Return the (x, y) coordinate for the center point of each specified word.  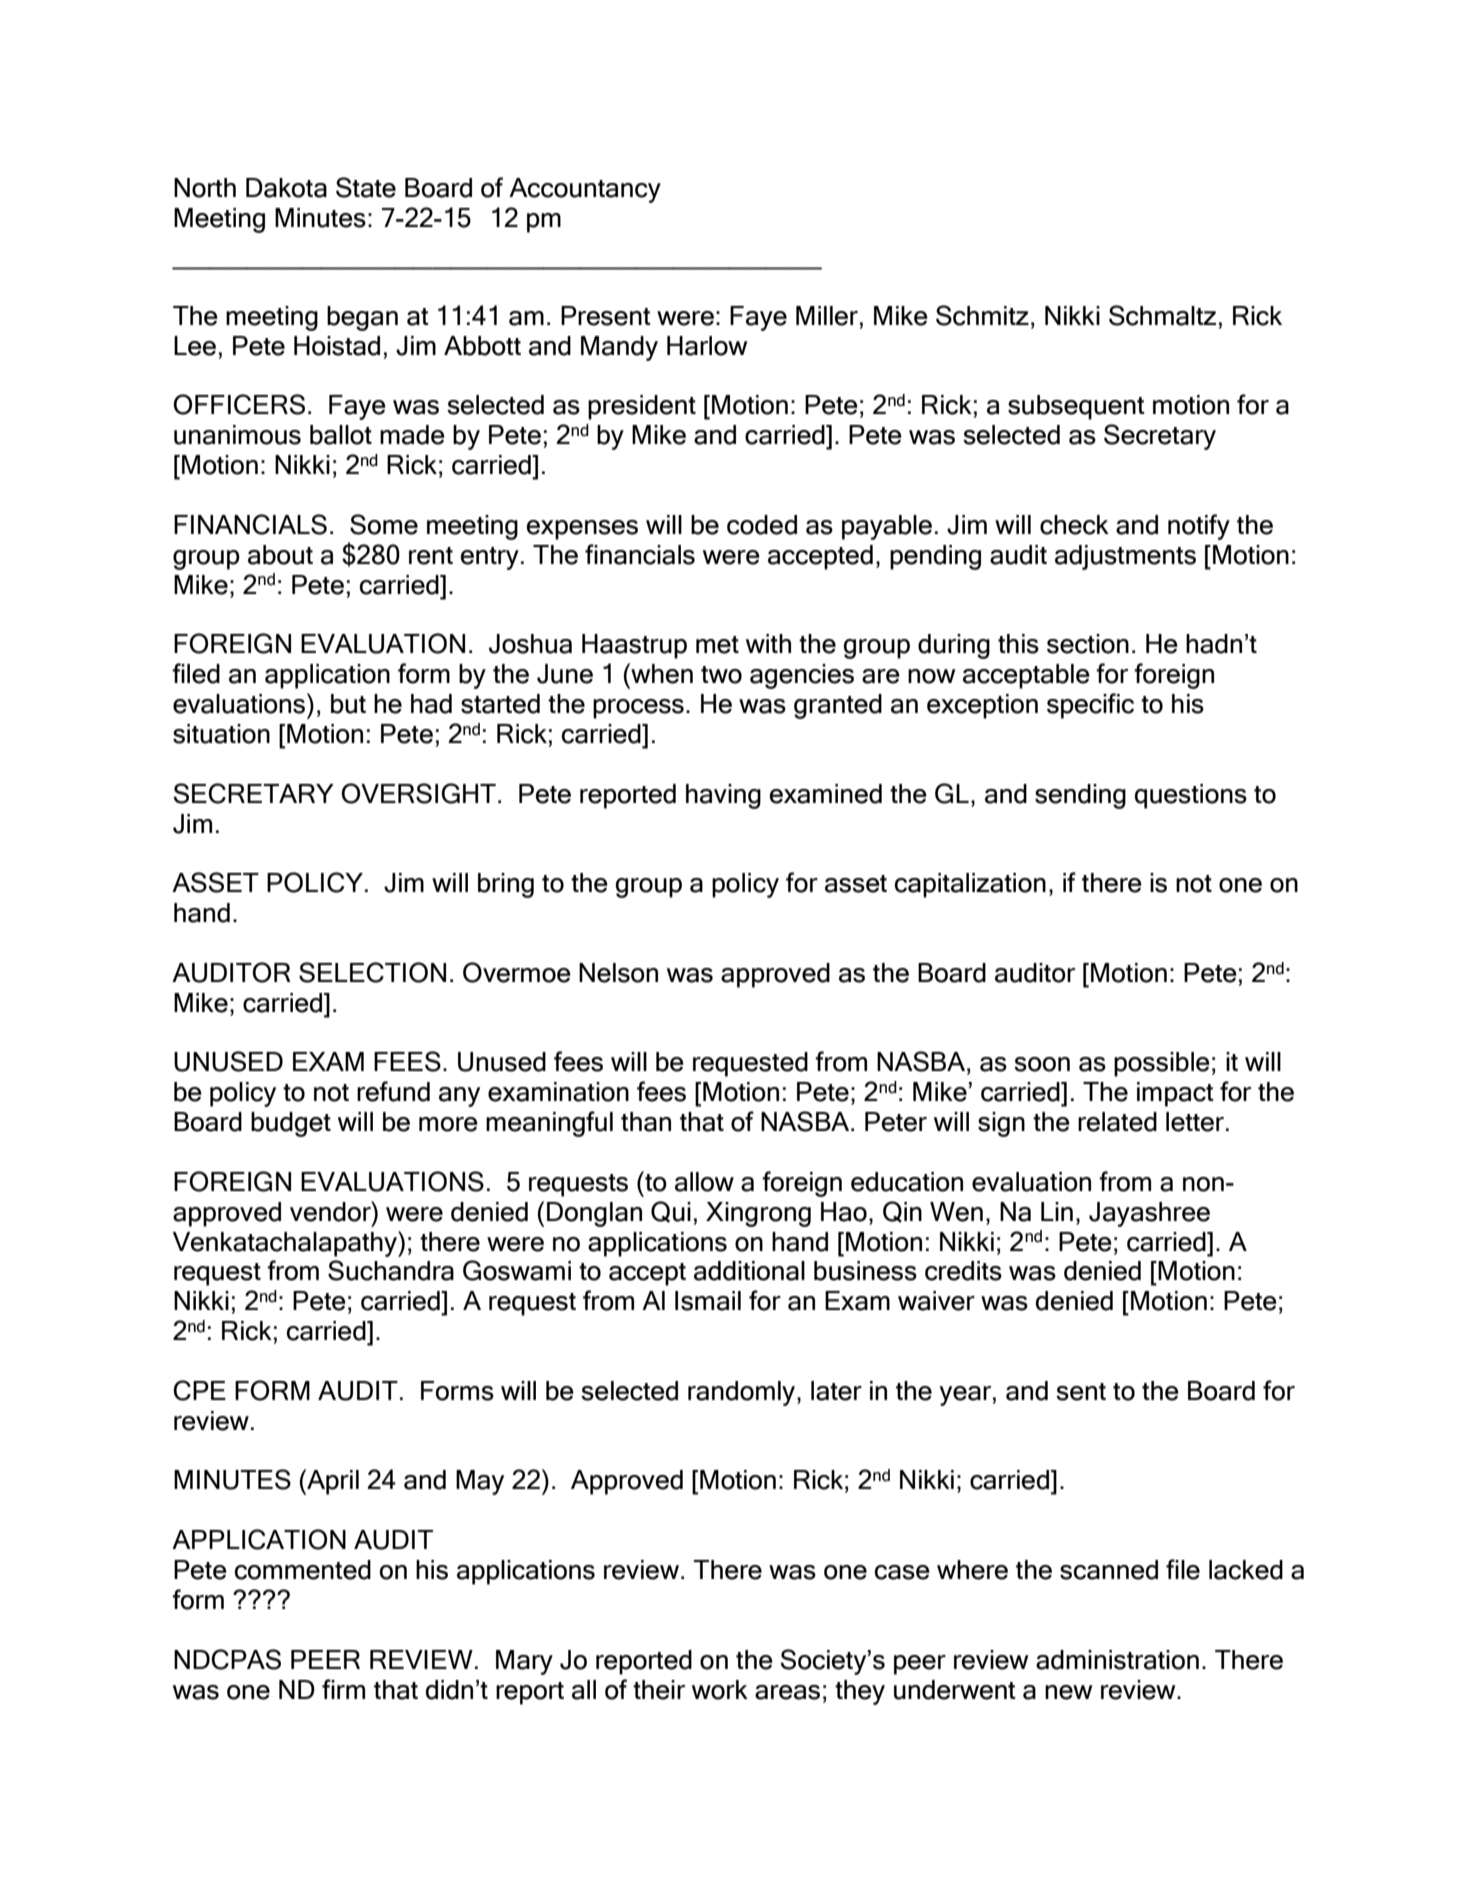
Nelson (618, 973)
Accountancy (585, 190)
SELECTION (372, 972)
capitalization (970, 885)
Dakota (286, 188)
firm (343, 1689)
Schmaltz (1162, 315)
